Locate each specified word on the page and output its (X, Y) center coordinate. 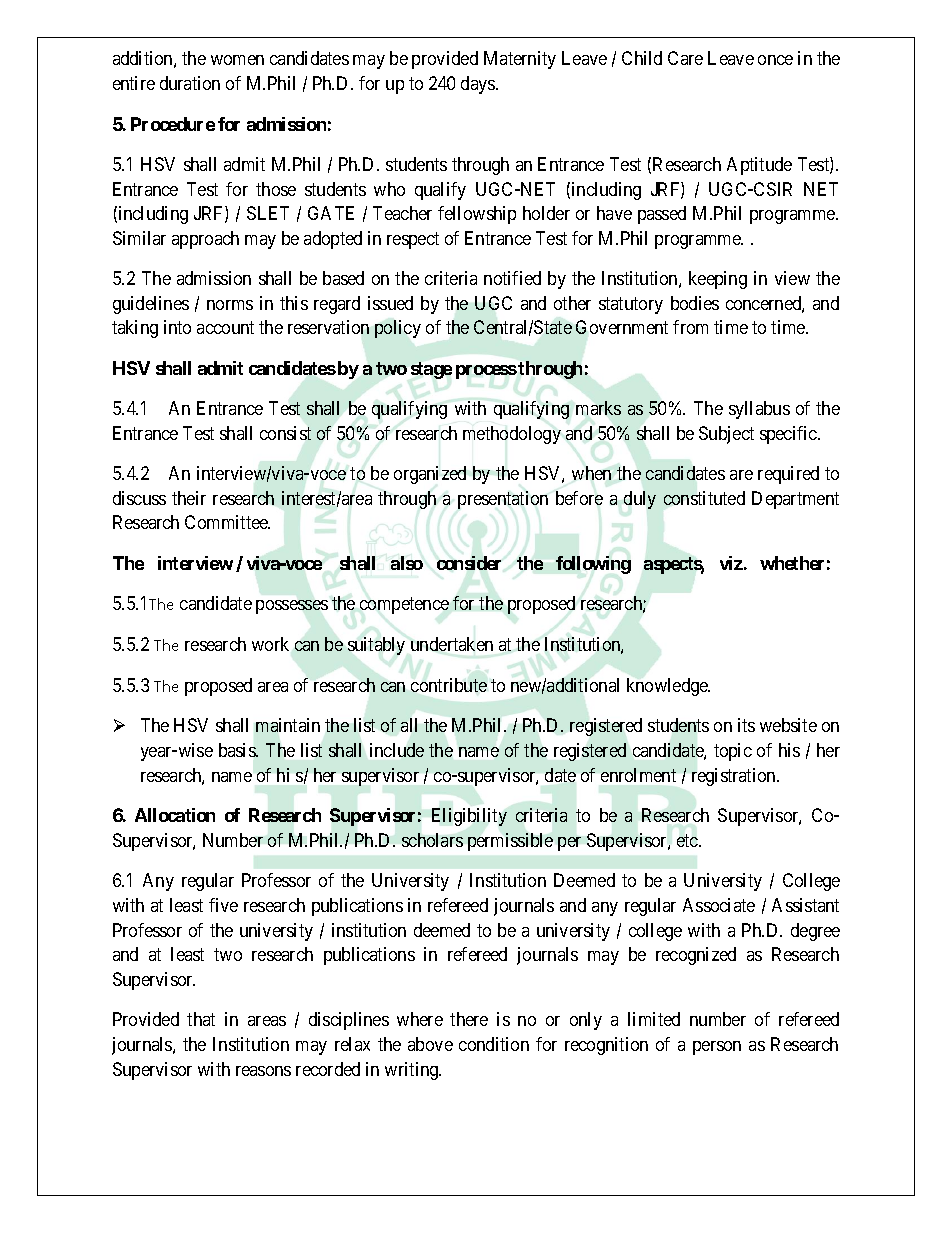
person (717, 1048)
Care (685, 58)
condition (494, 1044)
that (201, 1019)
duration (190, 83)
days (479, 85)
